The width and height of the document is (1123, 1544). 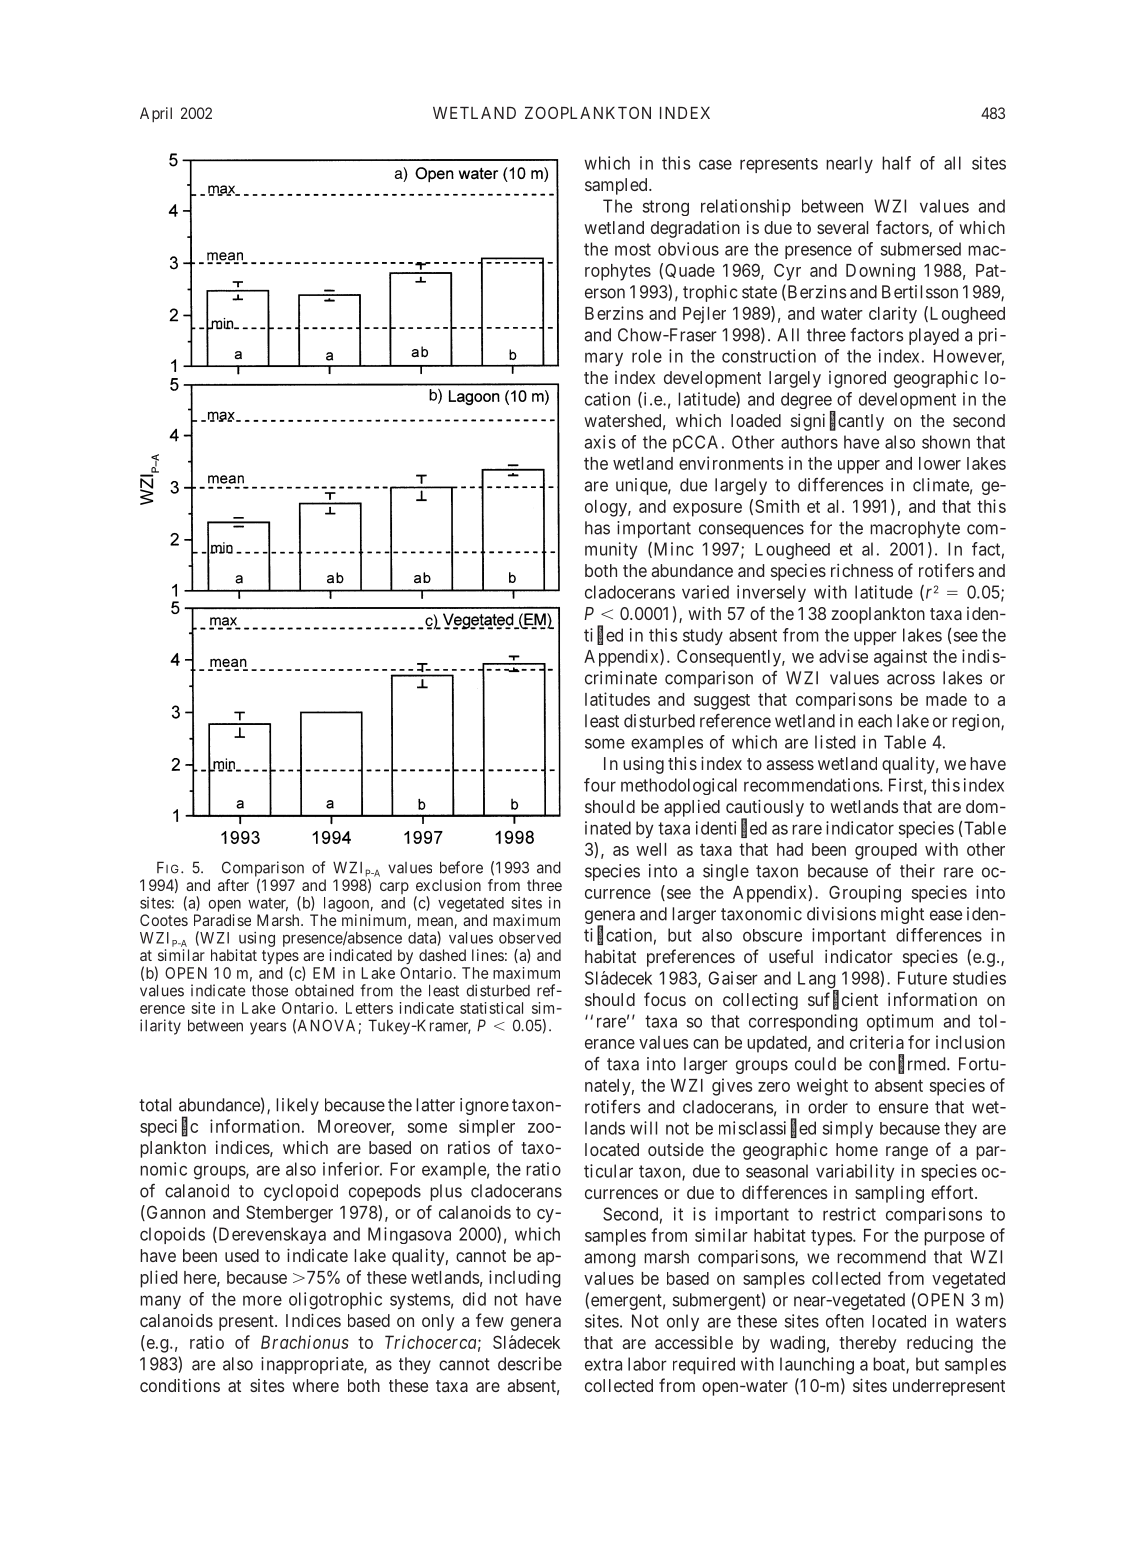 I want to click on half, so click(x=896, y=163).
